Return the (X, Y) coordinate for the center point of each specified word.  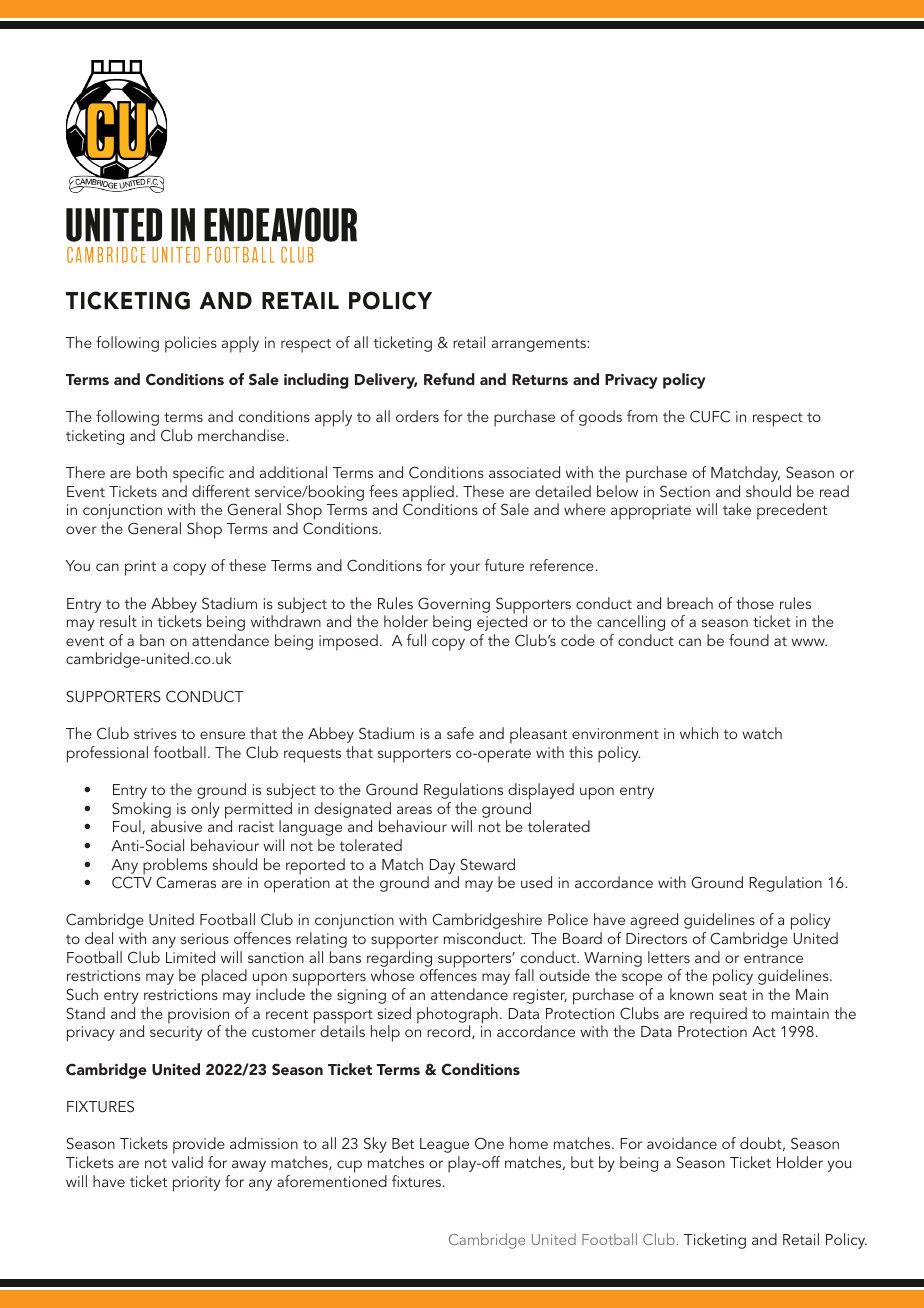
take (737, 509)
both (152, 472)
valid (187, 1162)
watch (762, 733)
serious (205, 938)
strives (155, 733)
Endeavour (280, 224)
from (642, 416)
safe (460, 733)
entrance (773, 958)
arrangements (540, 345)
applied (428, 494)
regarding (399, 959)
